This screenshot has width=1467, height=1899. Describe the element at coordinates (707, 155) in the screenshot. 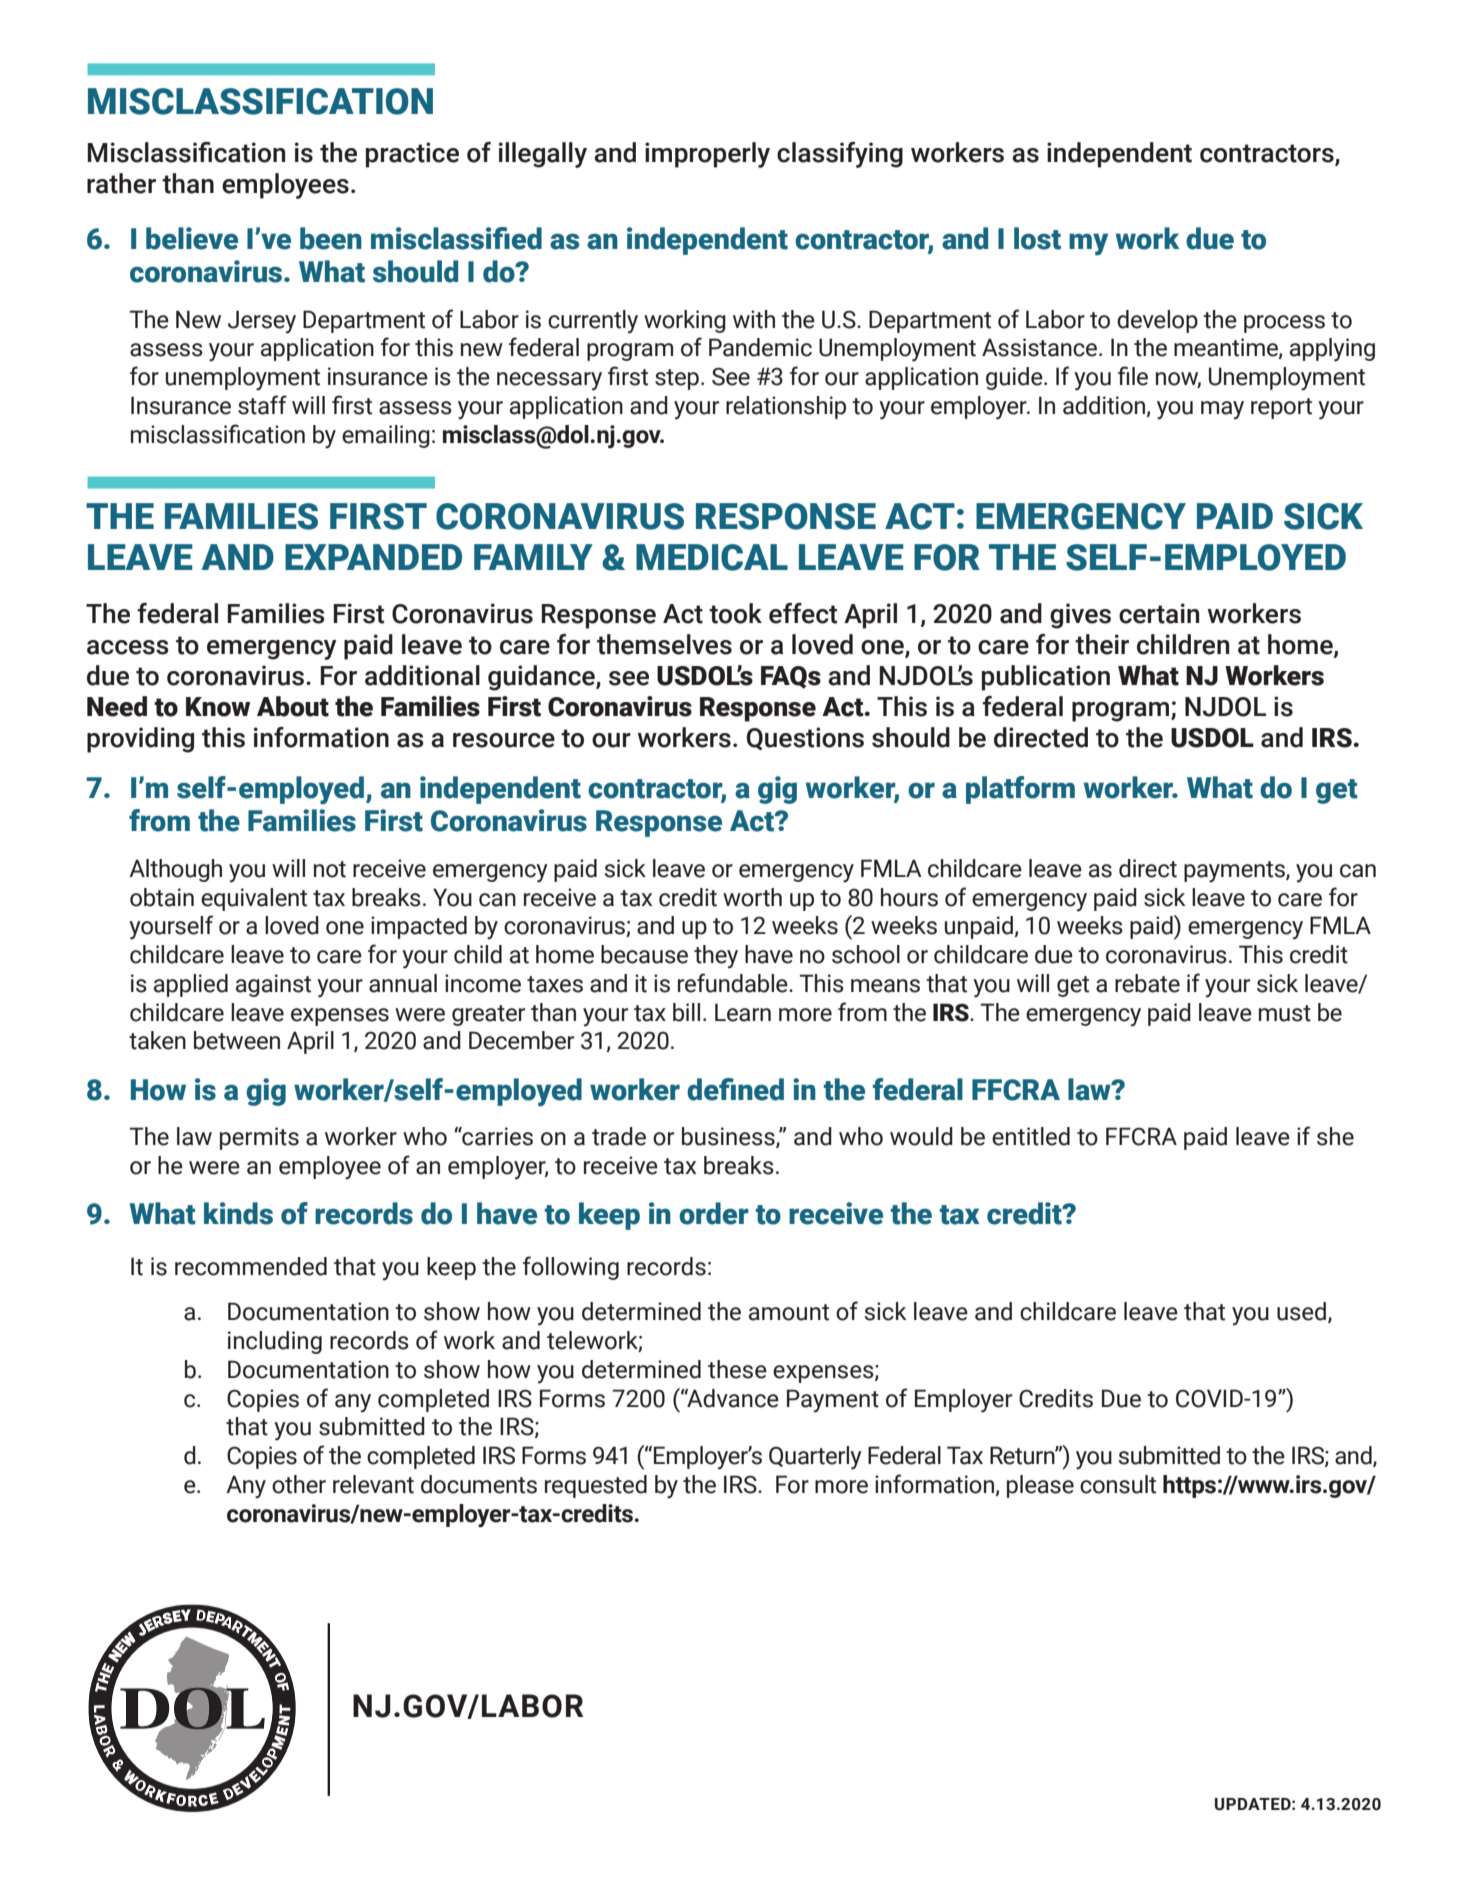

I see `improperly` at that location.
